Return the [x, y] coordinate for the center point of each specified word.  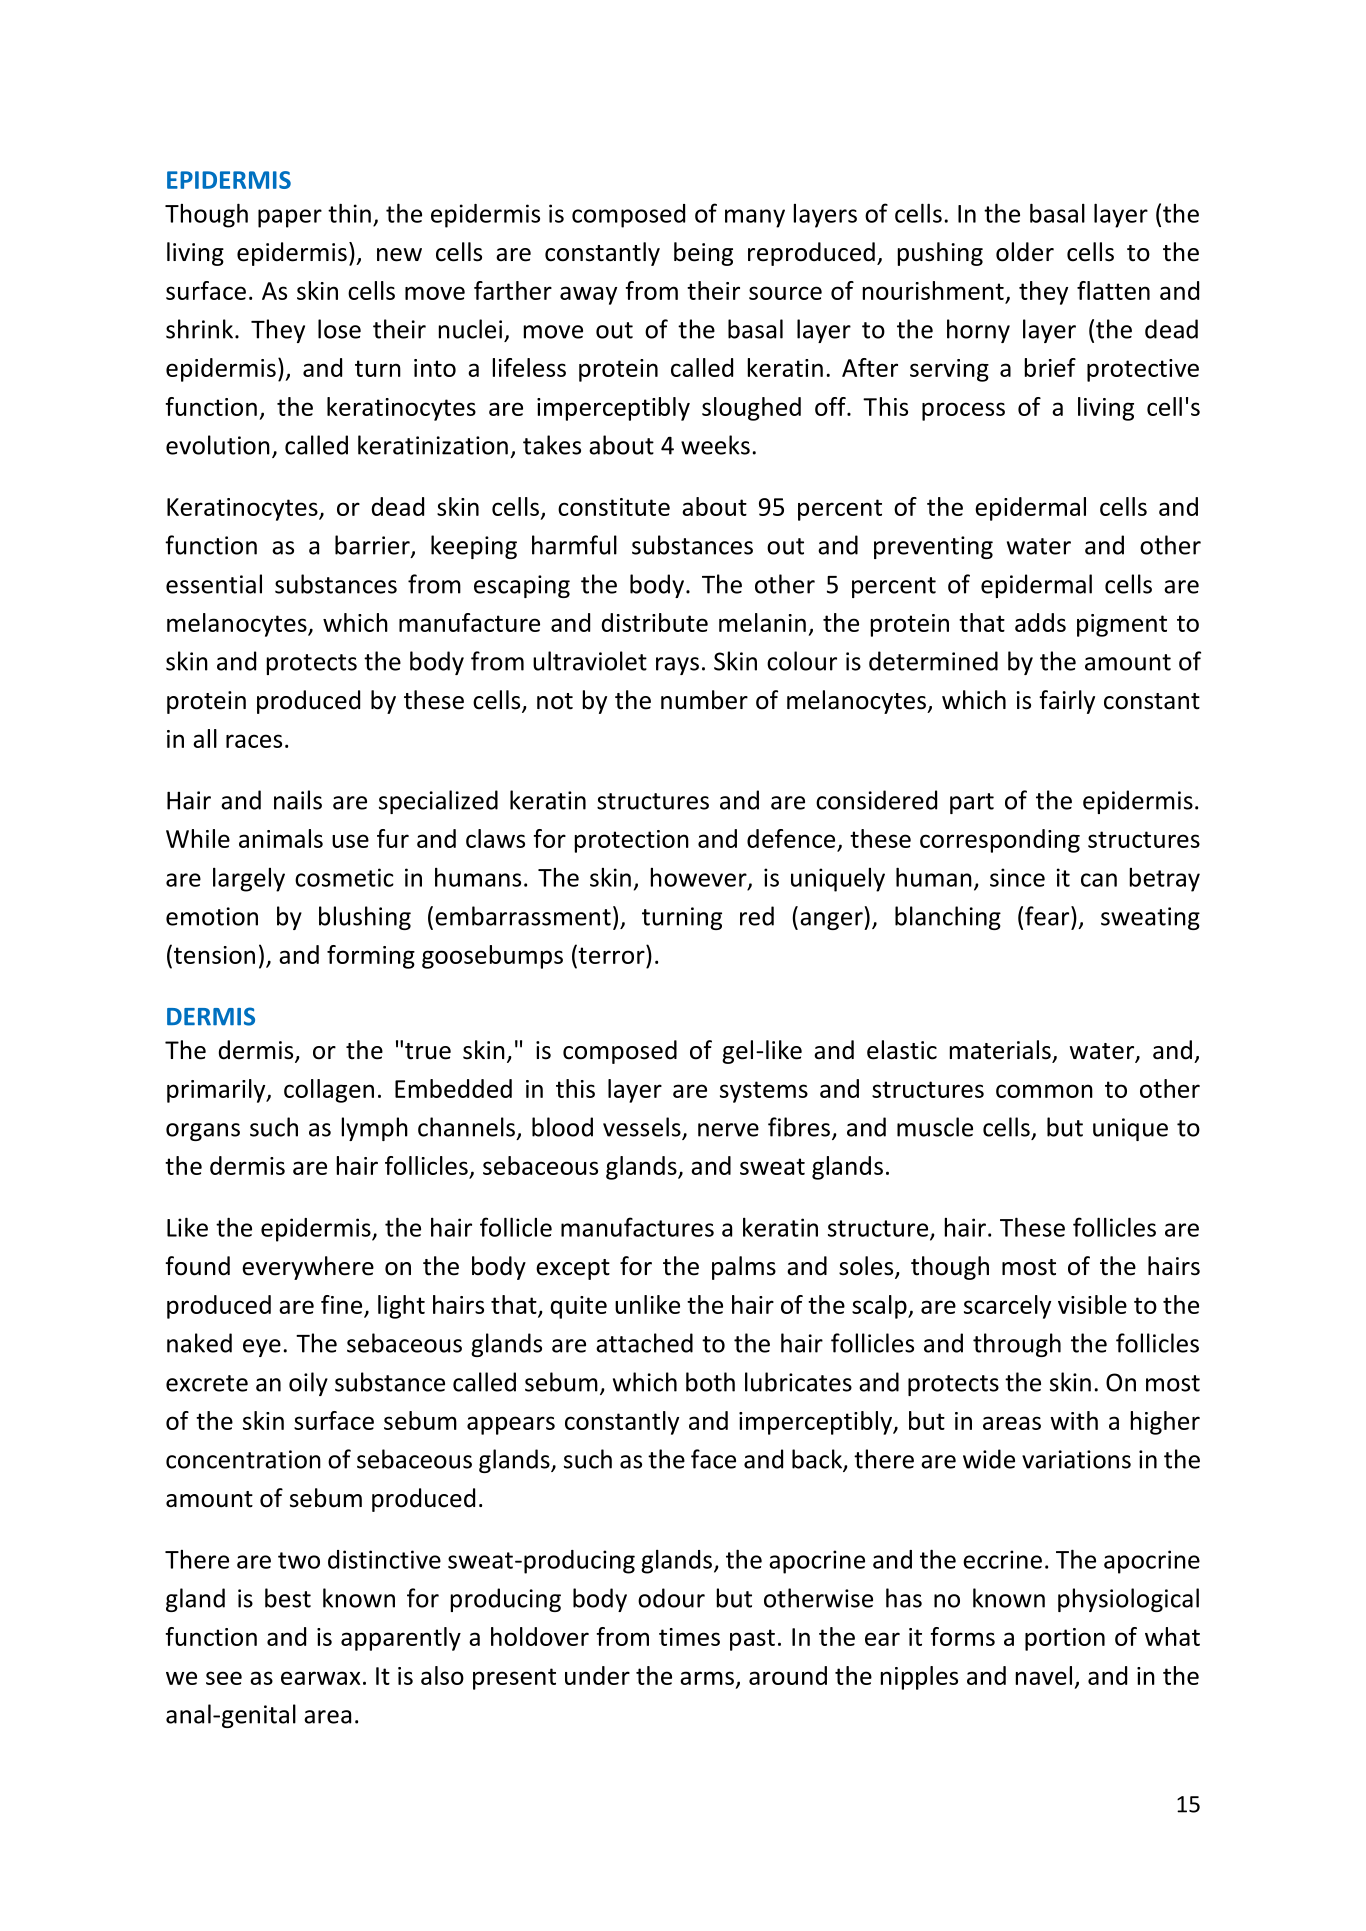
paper [290, 218]
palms [744, 1268]
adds [1040, 622]
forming [371, 957]
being [703, 254]
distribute [655, 622]
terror [611, 954]
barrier [373, 546]
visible [1092, 1304]
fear [1048, 916]
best [288, 1598]
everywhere [308, 1268]
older [1025, 252]
